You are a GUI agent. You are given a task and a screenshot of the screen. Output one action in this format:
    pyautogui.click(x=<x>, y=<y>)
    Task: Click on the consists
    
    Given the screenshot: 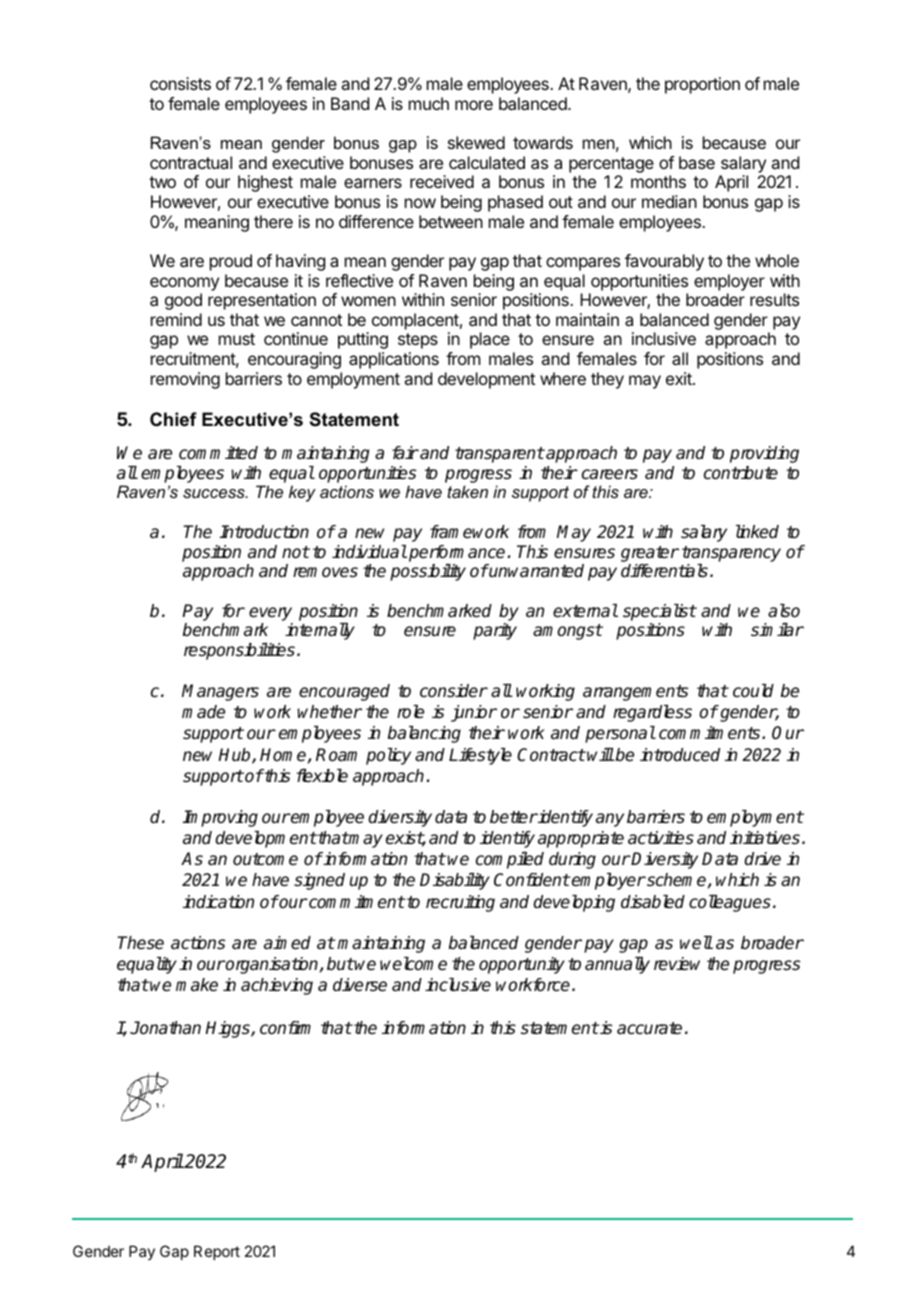 What is the action you would take?
    pyautogui.click(x=180, y=83)
